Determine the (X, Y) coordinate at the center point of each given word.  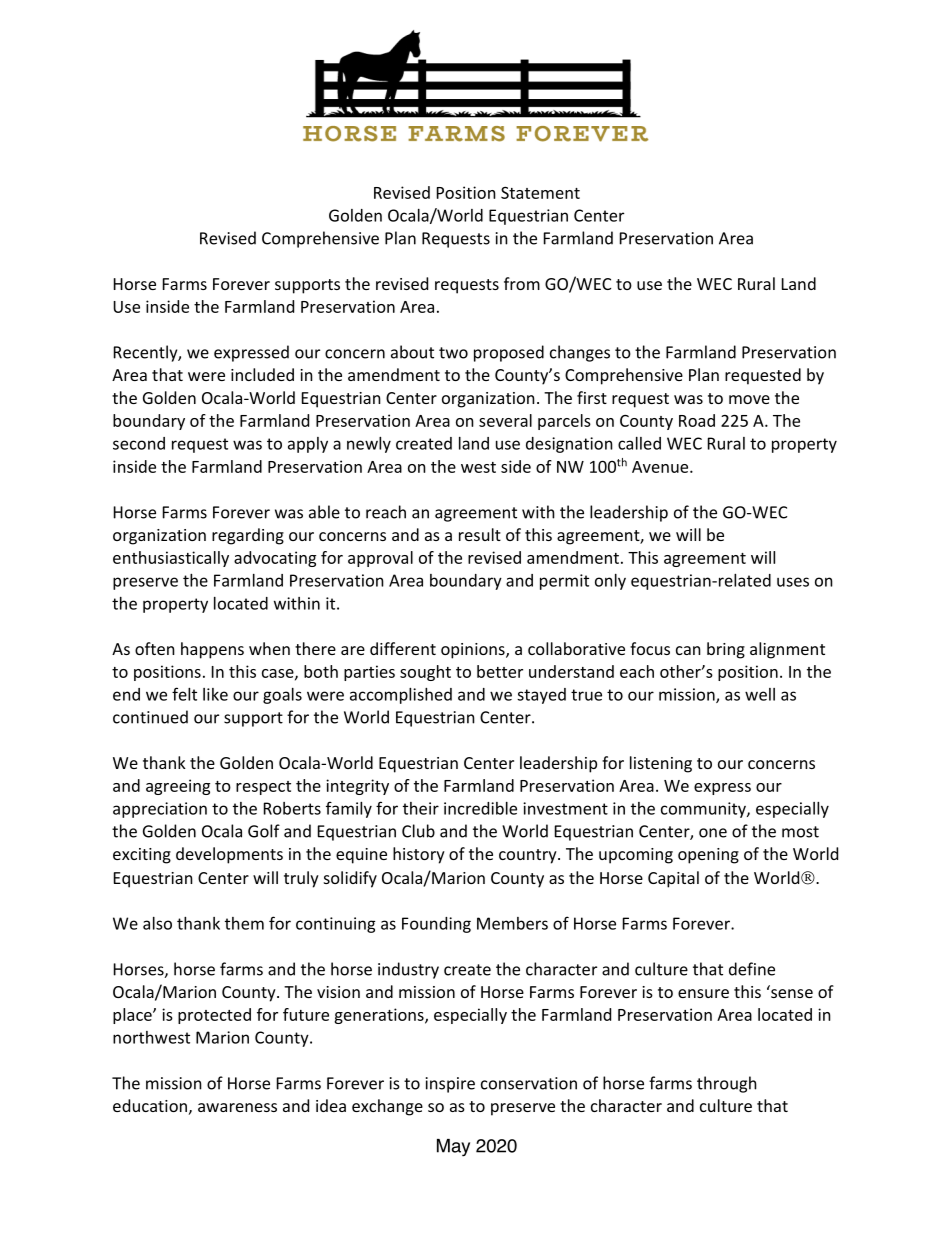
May (453, 1148)
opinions (474, 651)
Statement (540, 192)
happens (212, 650)
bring (726, 650)
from (522, 283)
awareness (237, 1107)
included (262, 374)
